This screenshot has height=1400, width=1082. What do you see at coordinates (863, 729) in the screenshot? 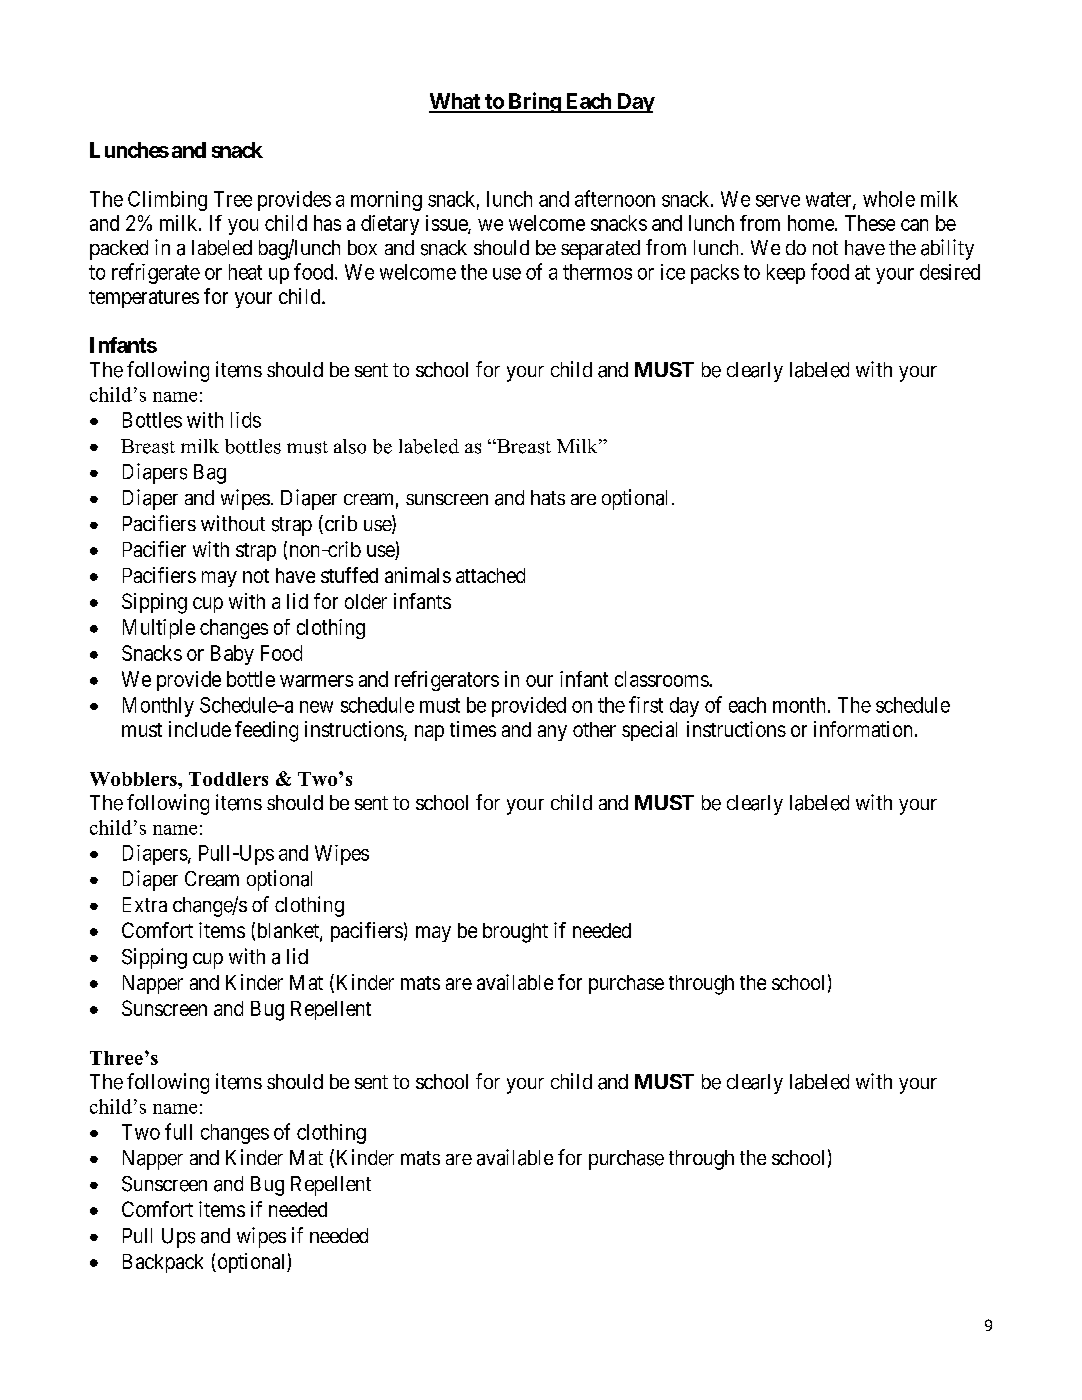
I see `information` at bounding box center [863, 729].
